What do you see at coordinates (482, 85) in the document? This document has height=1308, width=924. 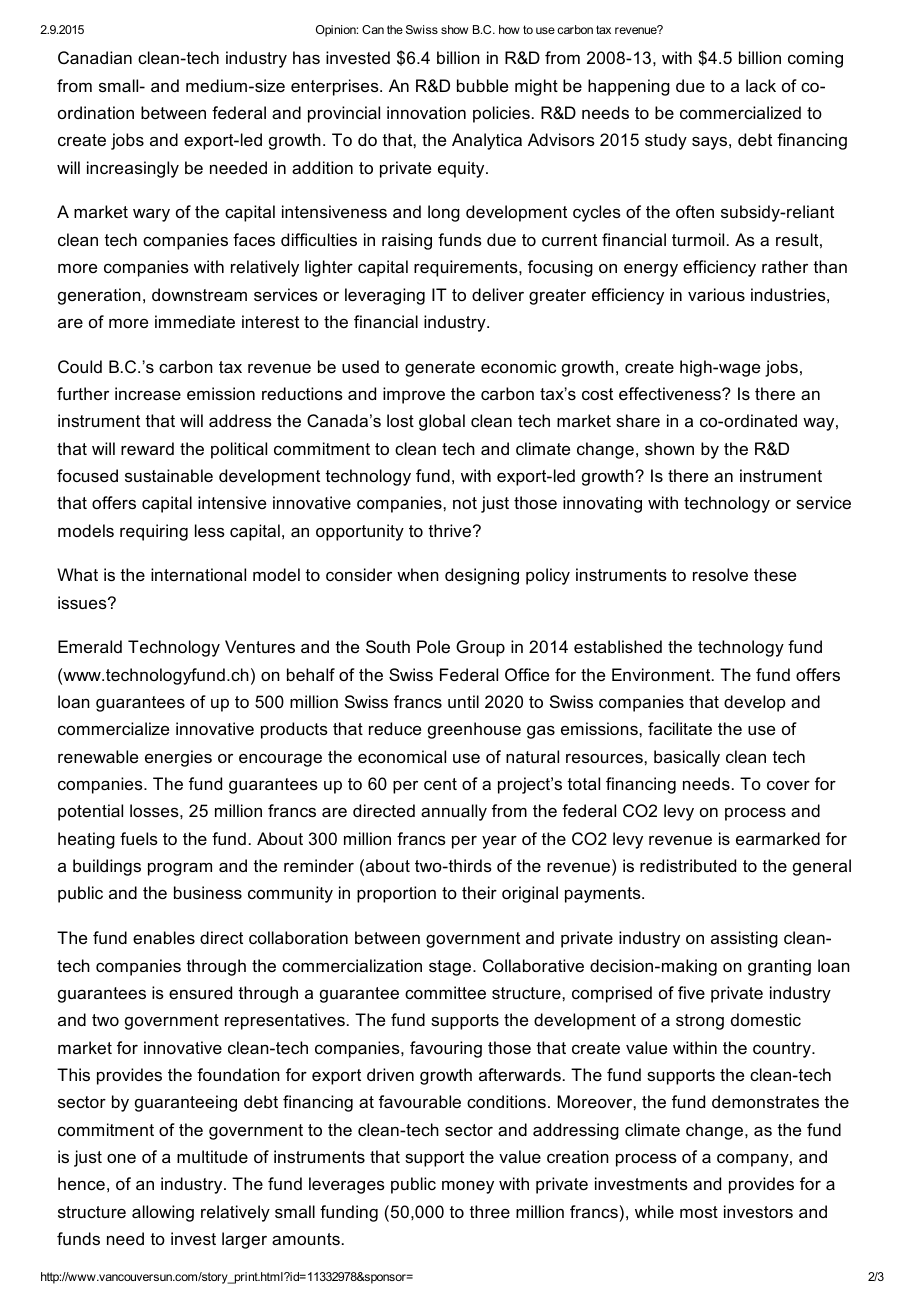 I see `bubble` at bounding box center [482, 85].
